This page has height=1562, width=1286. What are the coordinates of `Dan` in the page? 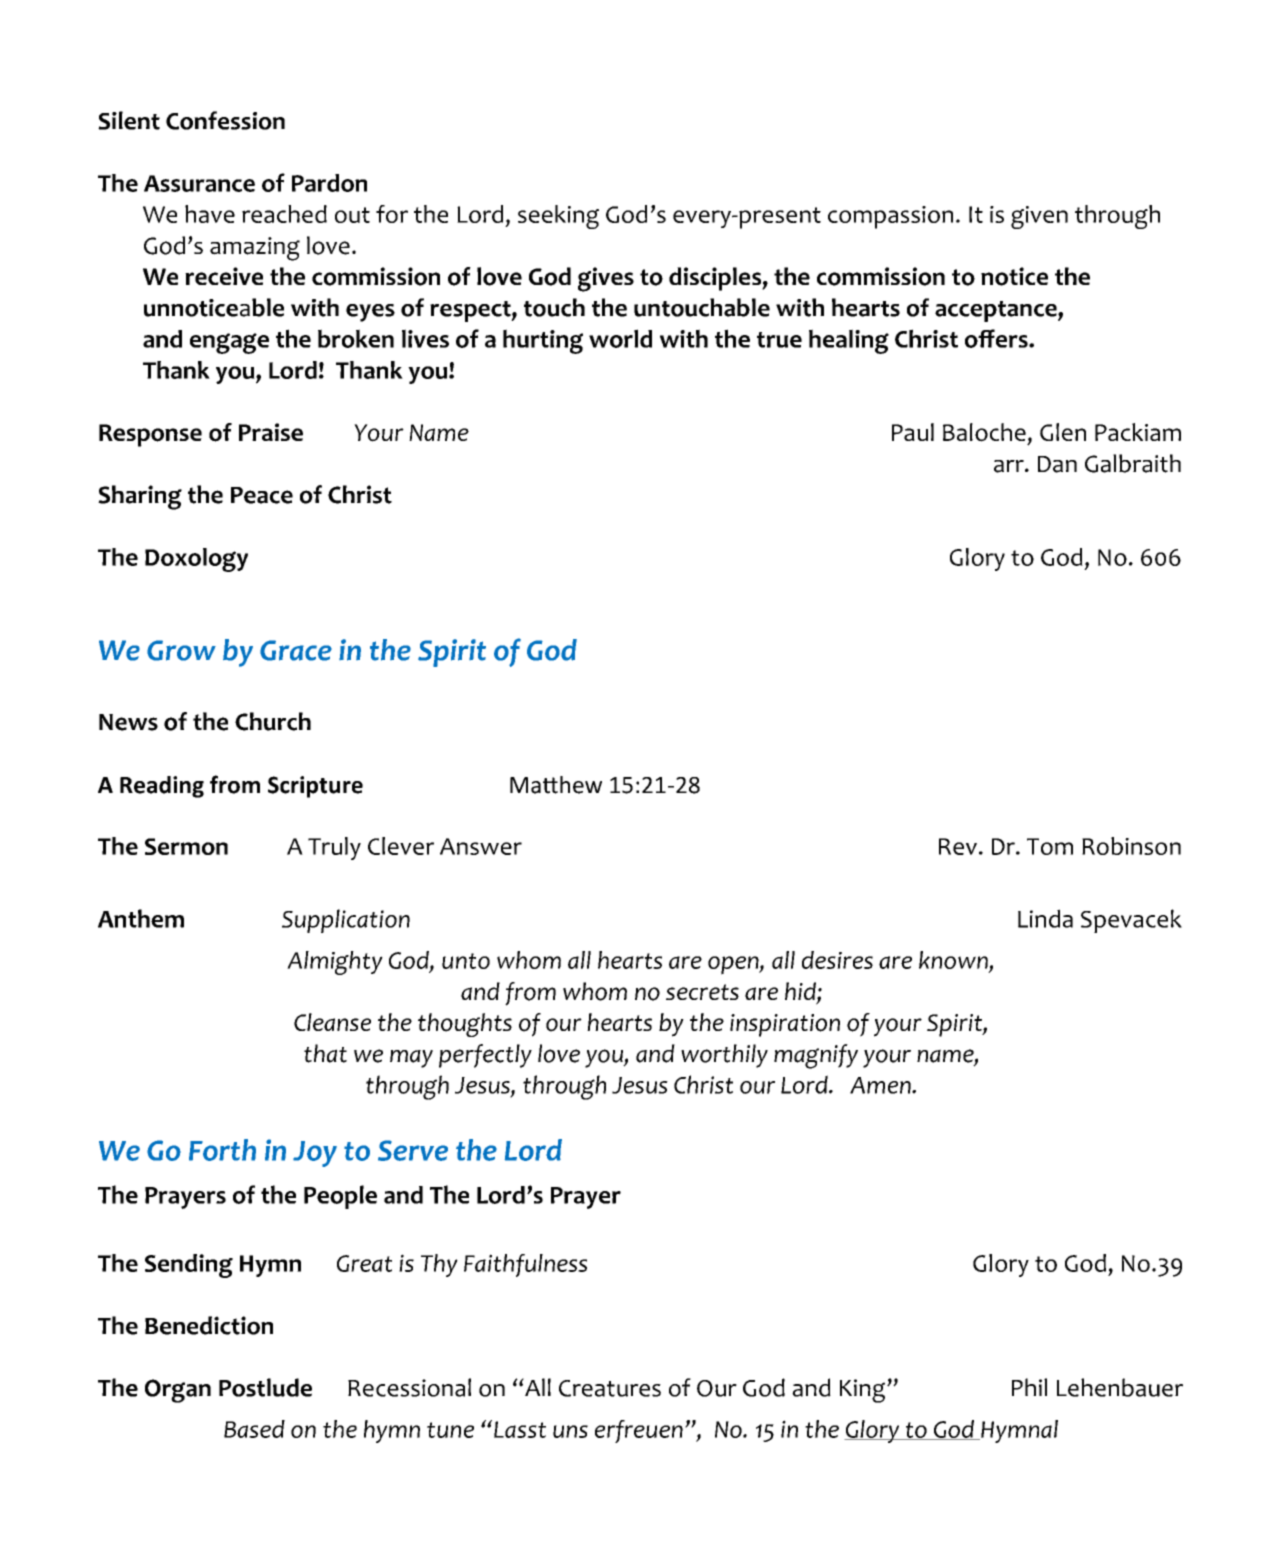 It's located at (1057, 464).
